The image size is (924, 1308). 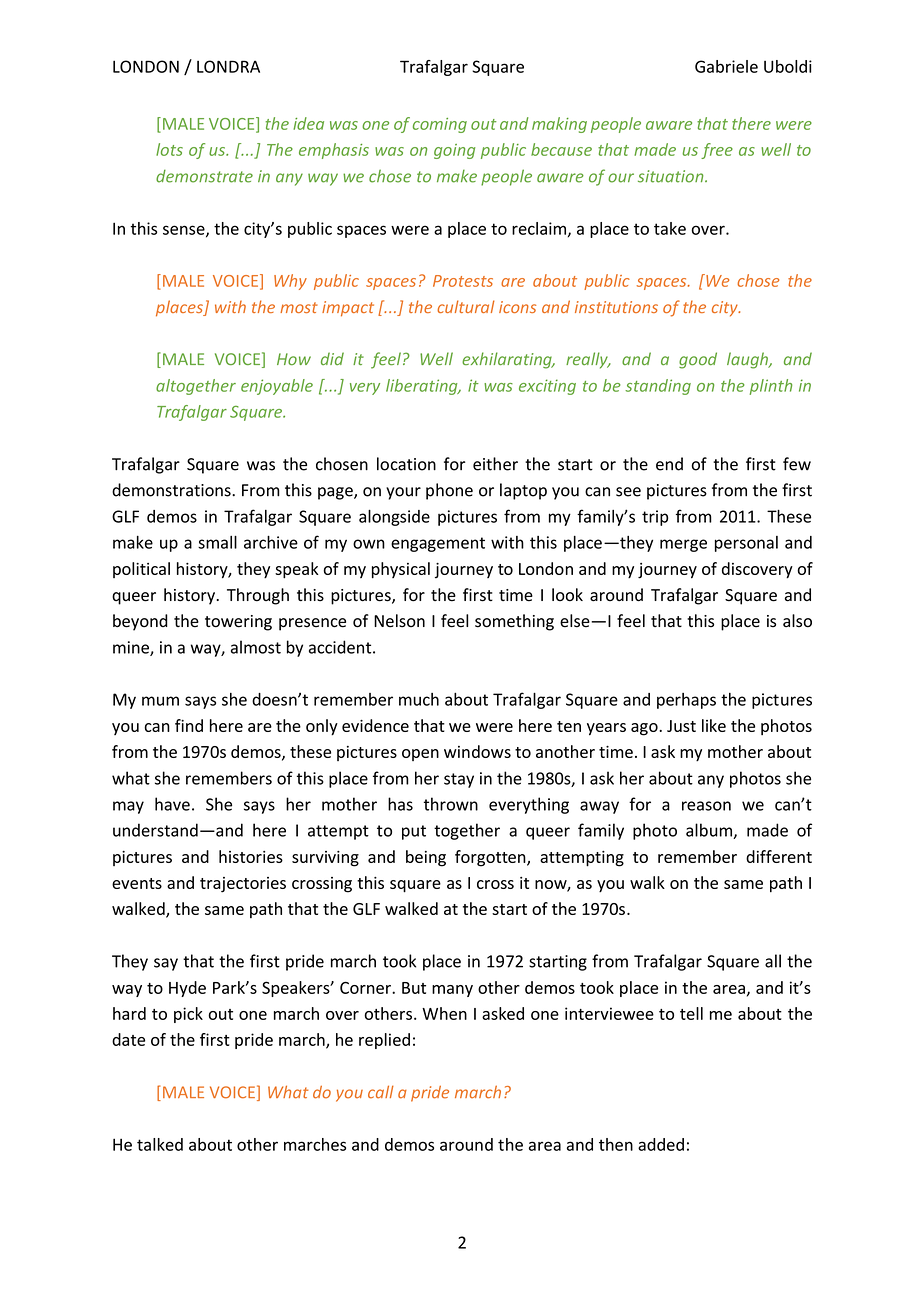 I want to click on call, so click(x=381, y=1092).
